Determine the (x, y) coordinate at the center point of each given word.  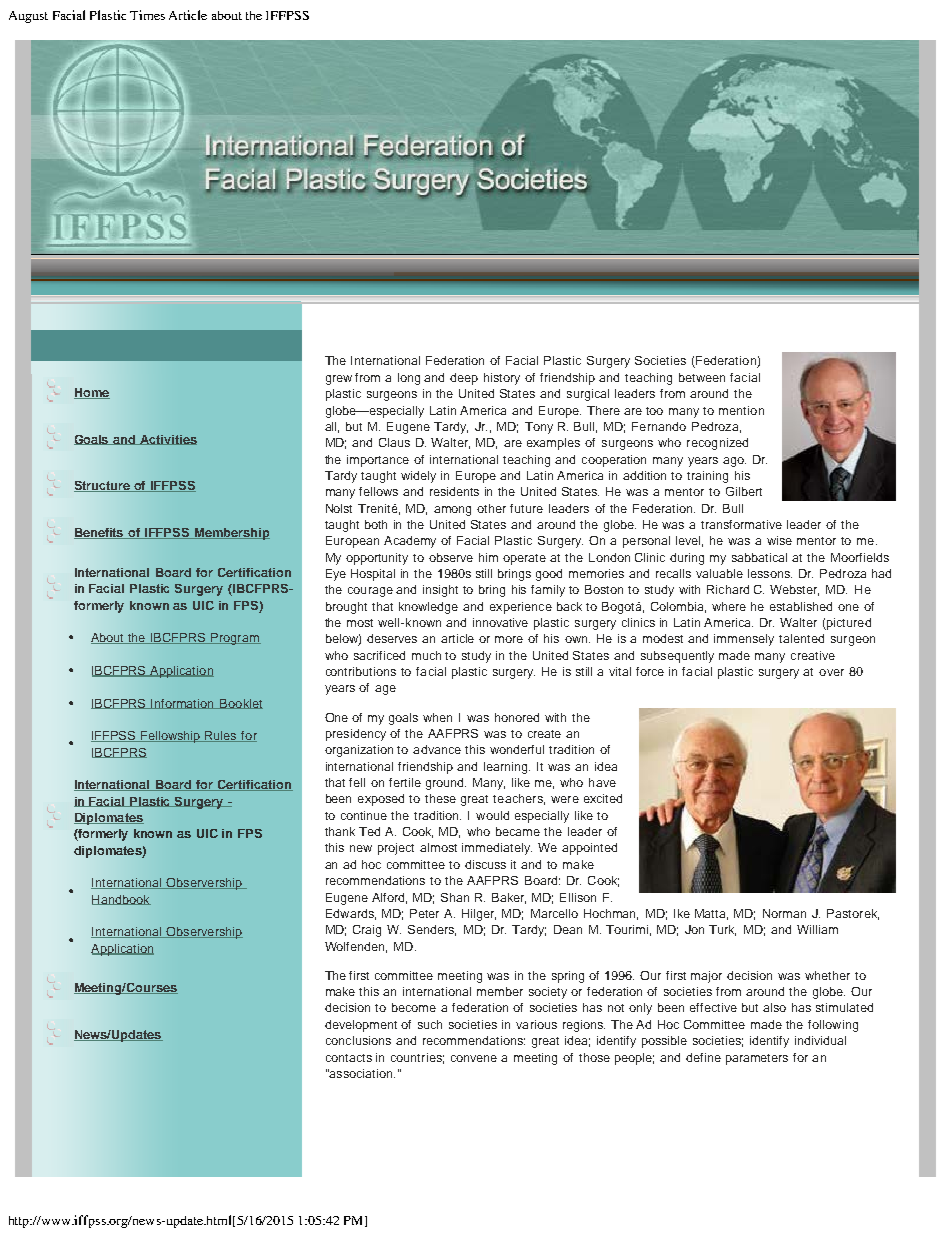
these (440, 798)
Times (147, 15)
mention (741, 410)
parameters (757, 1059)
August (28, 17)
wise (779, 540)
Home (92, 393)
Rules (221, 736)
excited (603, 798)
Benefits (100, 533)
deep (464, 379)
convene (474, 1058)
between (702, 377)
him (488, 557)
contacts (349, 1058)
